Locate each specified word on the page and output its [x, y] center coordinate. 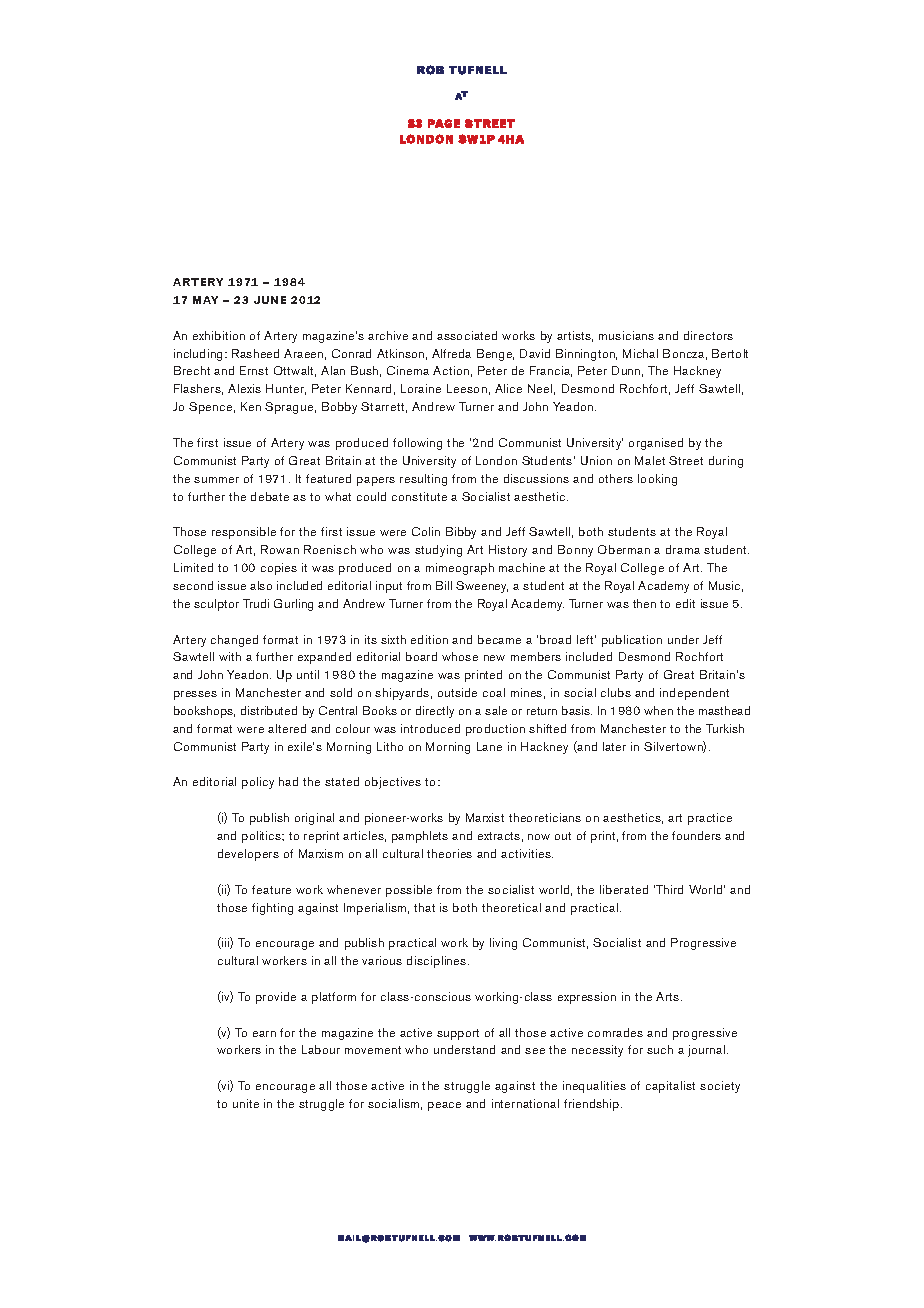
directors [708, 335]
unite [246, 1103]
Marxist [485, 817]
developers [248, 855]
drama [683, 549]
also [261, 585]
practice [710, 819]
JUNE [270, 300]
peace [444, 1106]
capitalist [670, 1087]
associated [467, 335]
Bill [444, 585]
